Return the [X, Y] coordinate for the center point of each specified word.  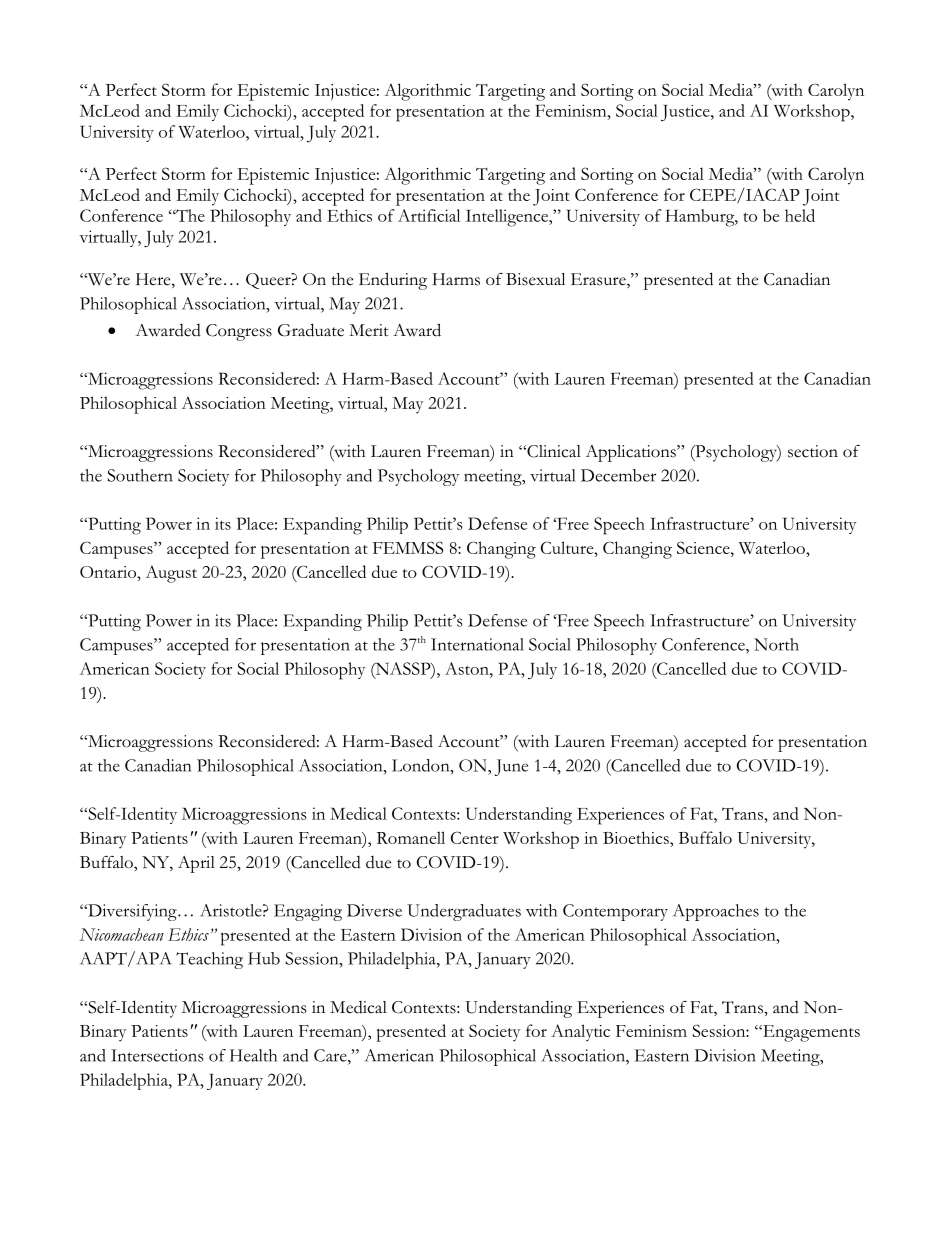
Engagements [810, 1033]
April [196, 864]
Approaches [716, 912]
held [800, 215]
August [171, 574]
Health [253, 1055]
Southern [140, 475]
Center [475, 837]
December [618, 475]
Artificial [429, 215]
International [477, 644]
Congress [239, 332]
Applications [632, 453]
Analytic [580, 1033]
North [776, 644]
